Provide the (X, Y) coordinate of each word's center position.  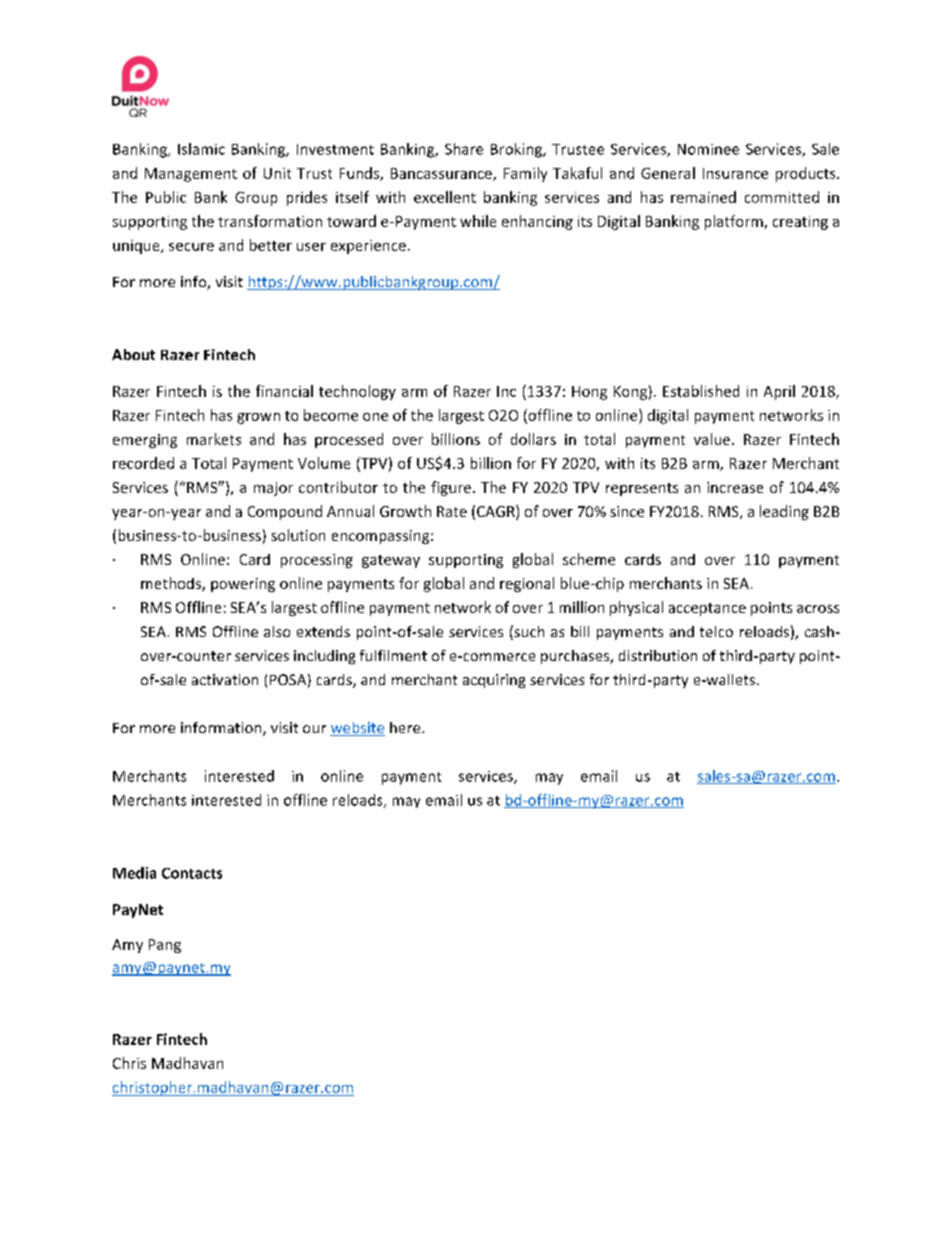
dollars (533, 439)
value (713, 439)
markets (214, 439)
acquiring (494, 681)
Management (191, 175)
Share (464, 149)
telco (716, 631)
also (277, 631)
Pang (165, 946)
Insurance (735, 173)
